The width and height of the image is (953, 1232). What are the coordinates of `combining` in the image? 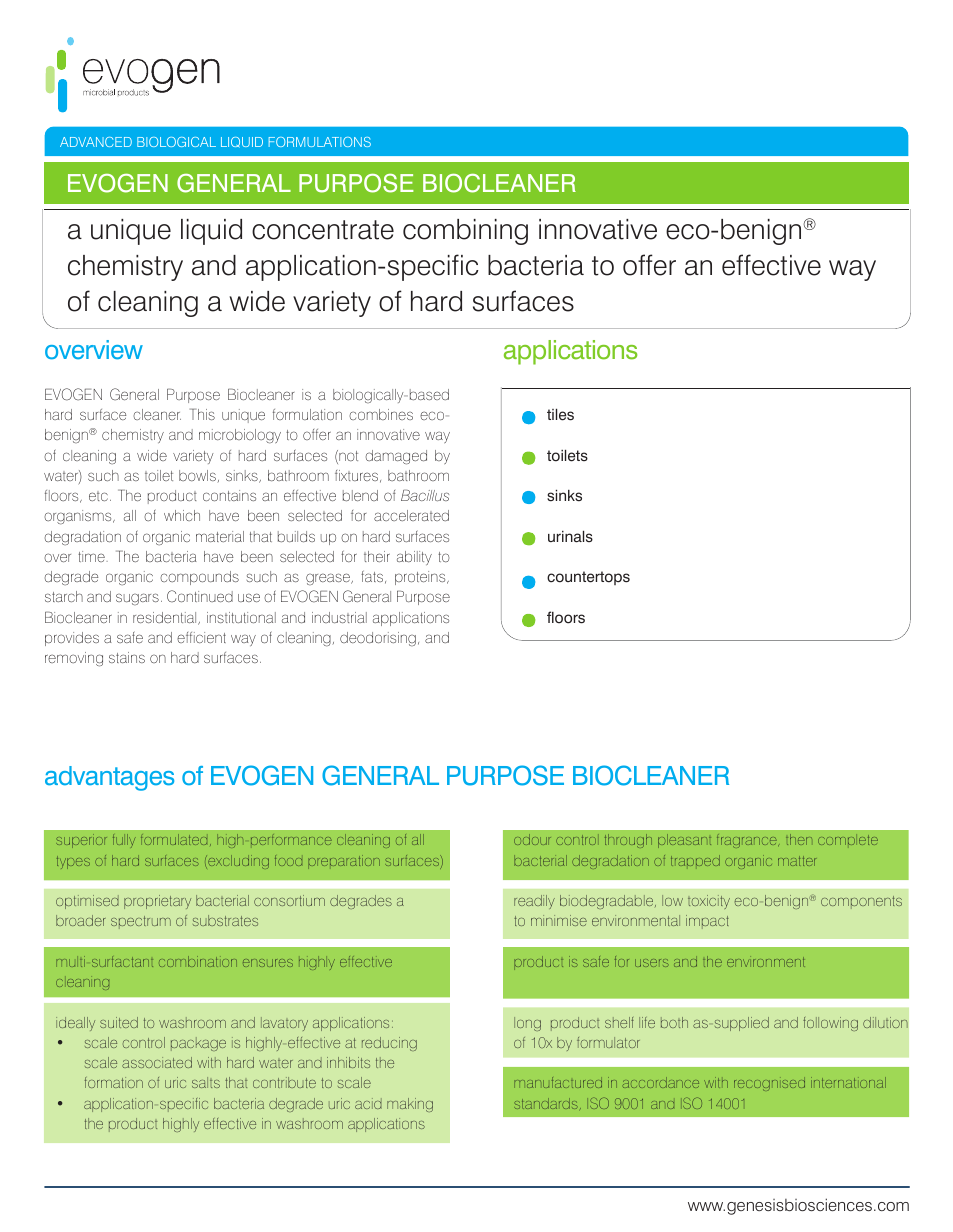 It's located at (465, 232).
